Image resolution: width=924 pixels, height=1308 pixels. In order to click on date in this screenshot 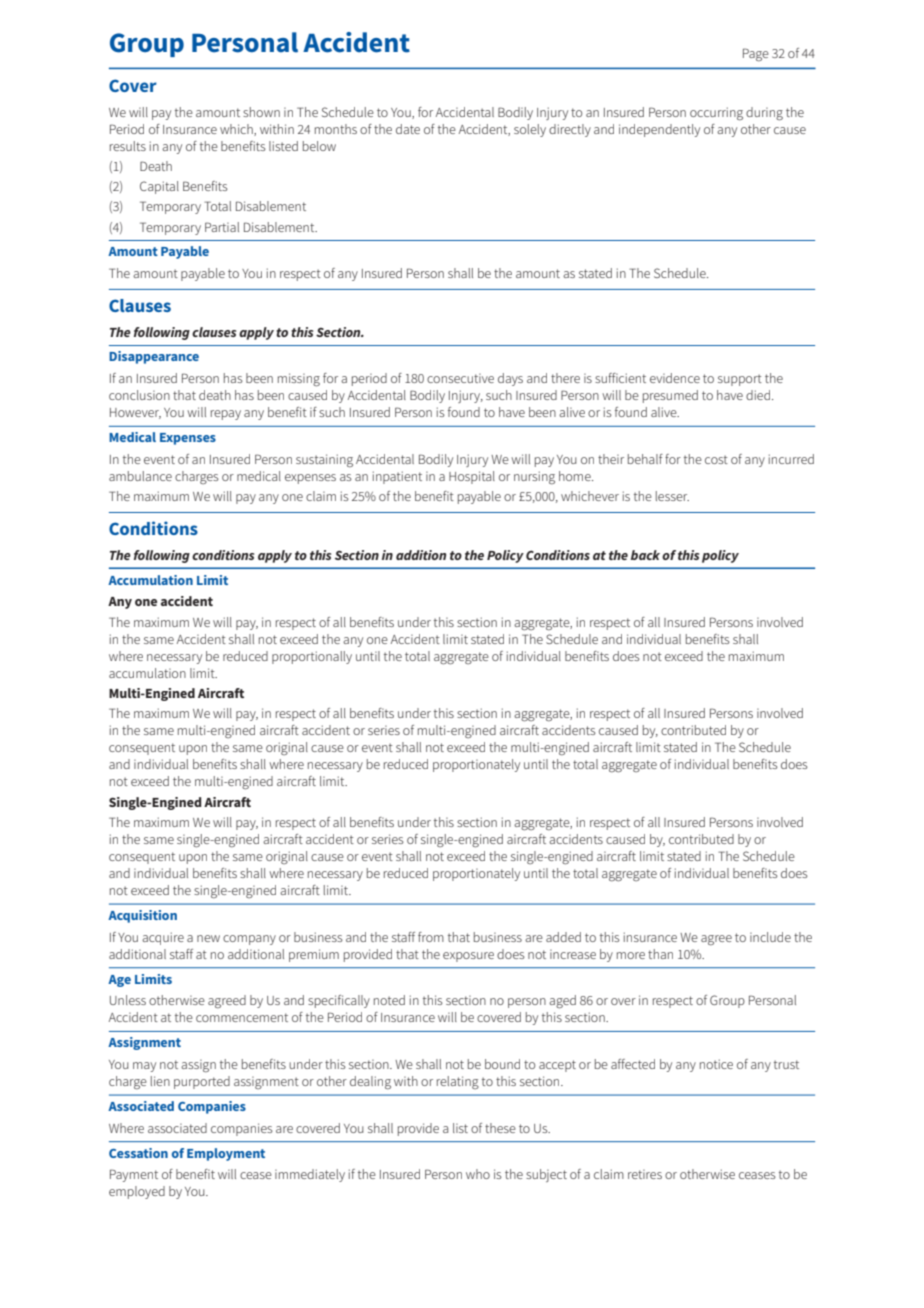, I will do `click(408, 129)`.
